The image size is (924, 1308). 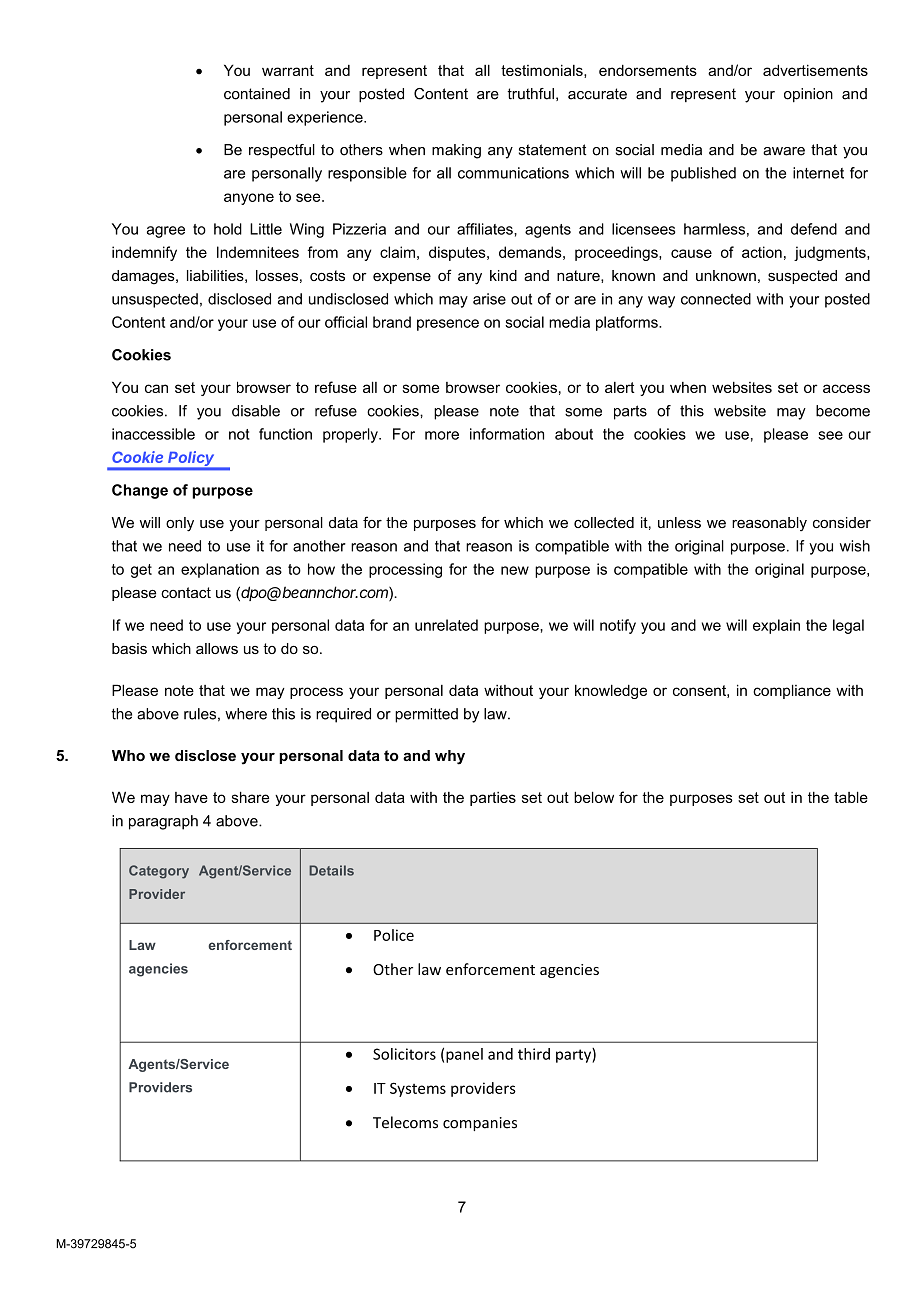 What do you see at coordinates (186, 592) in the document?
I see `contact` at bounding box center [186, 592].
